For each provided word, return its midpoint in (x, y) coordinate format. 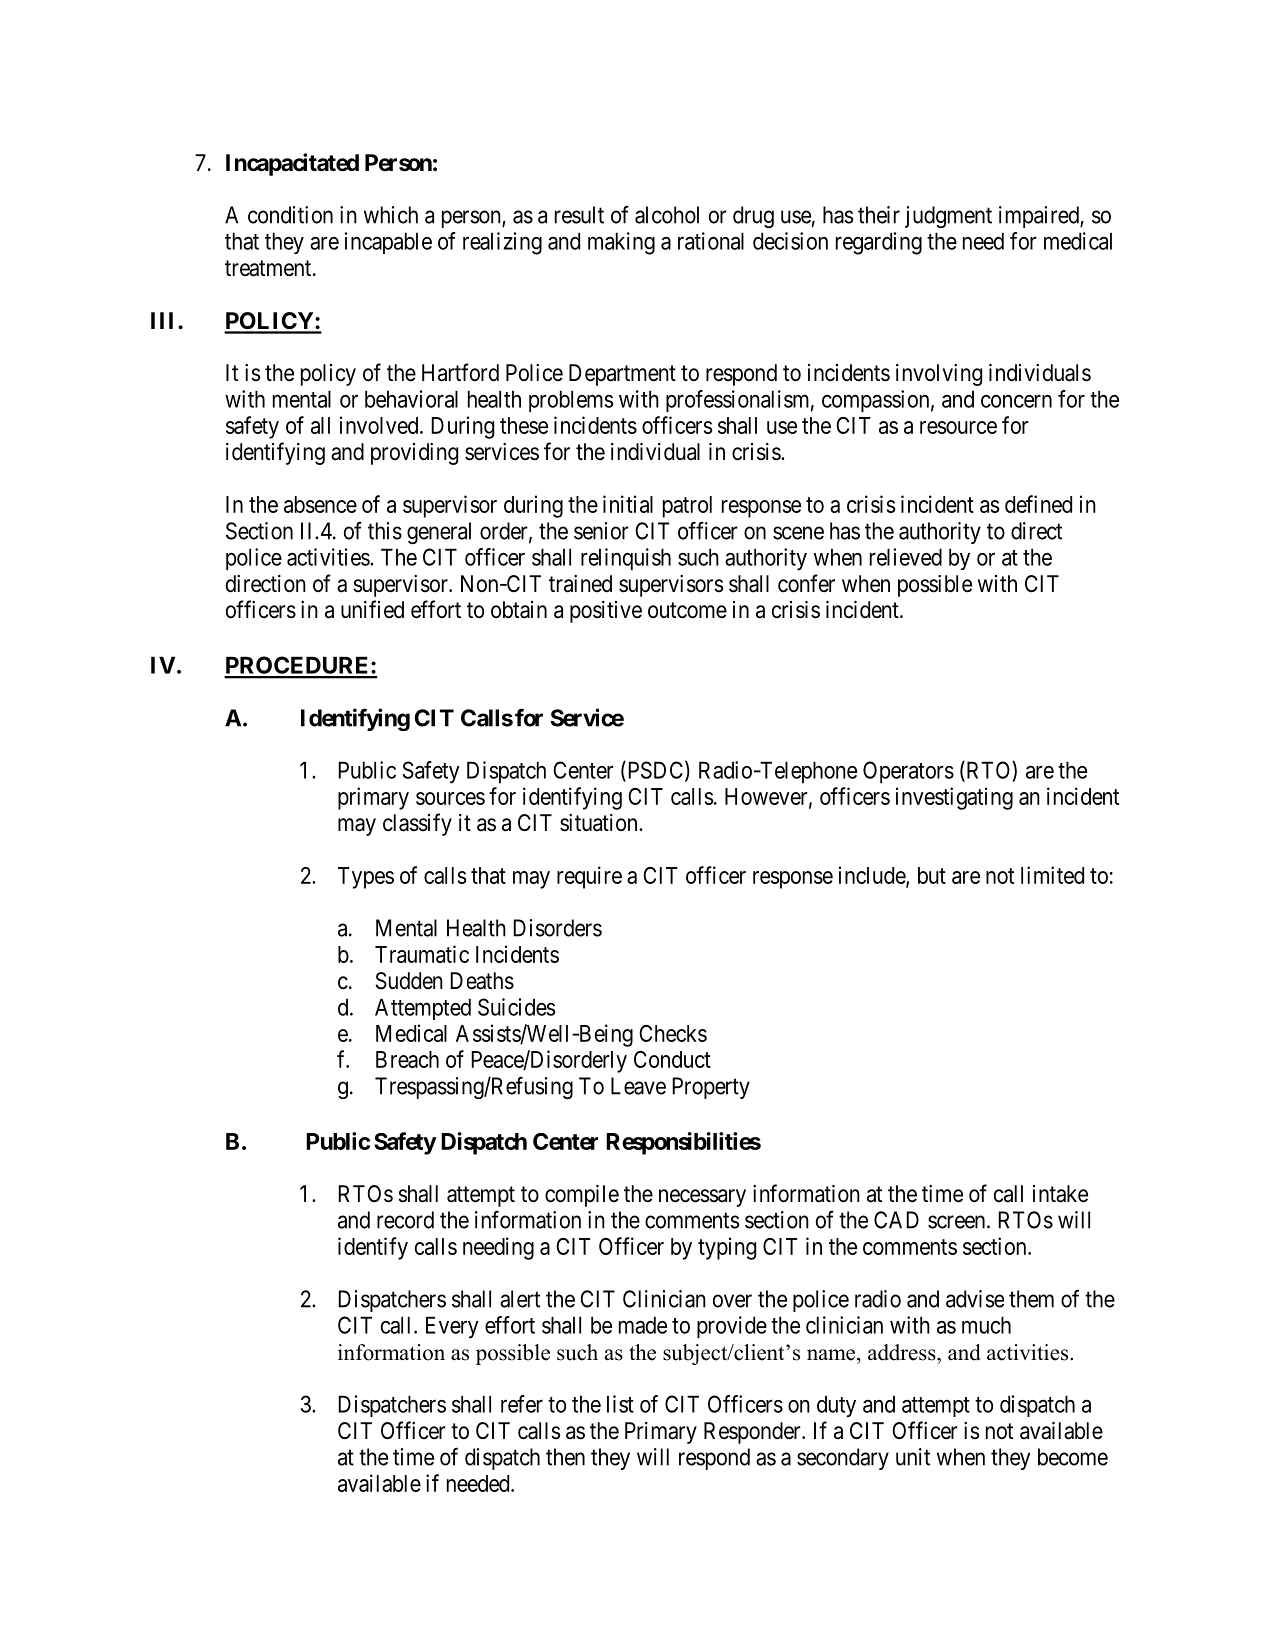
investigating (954, 798)
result (579, 215)
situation (600, 823)
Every (452, 1327)
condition (290, 215)
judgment (948, 217)
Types (366, 878)
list (620, 1404)
